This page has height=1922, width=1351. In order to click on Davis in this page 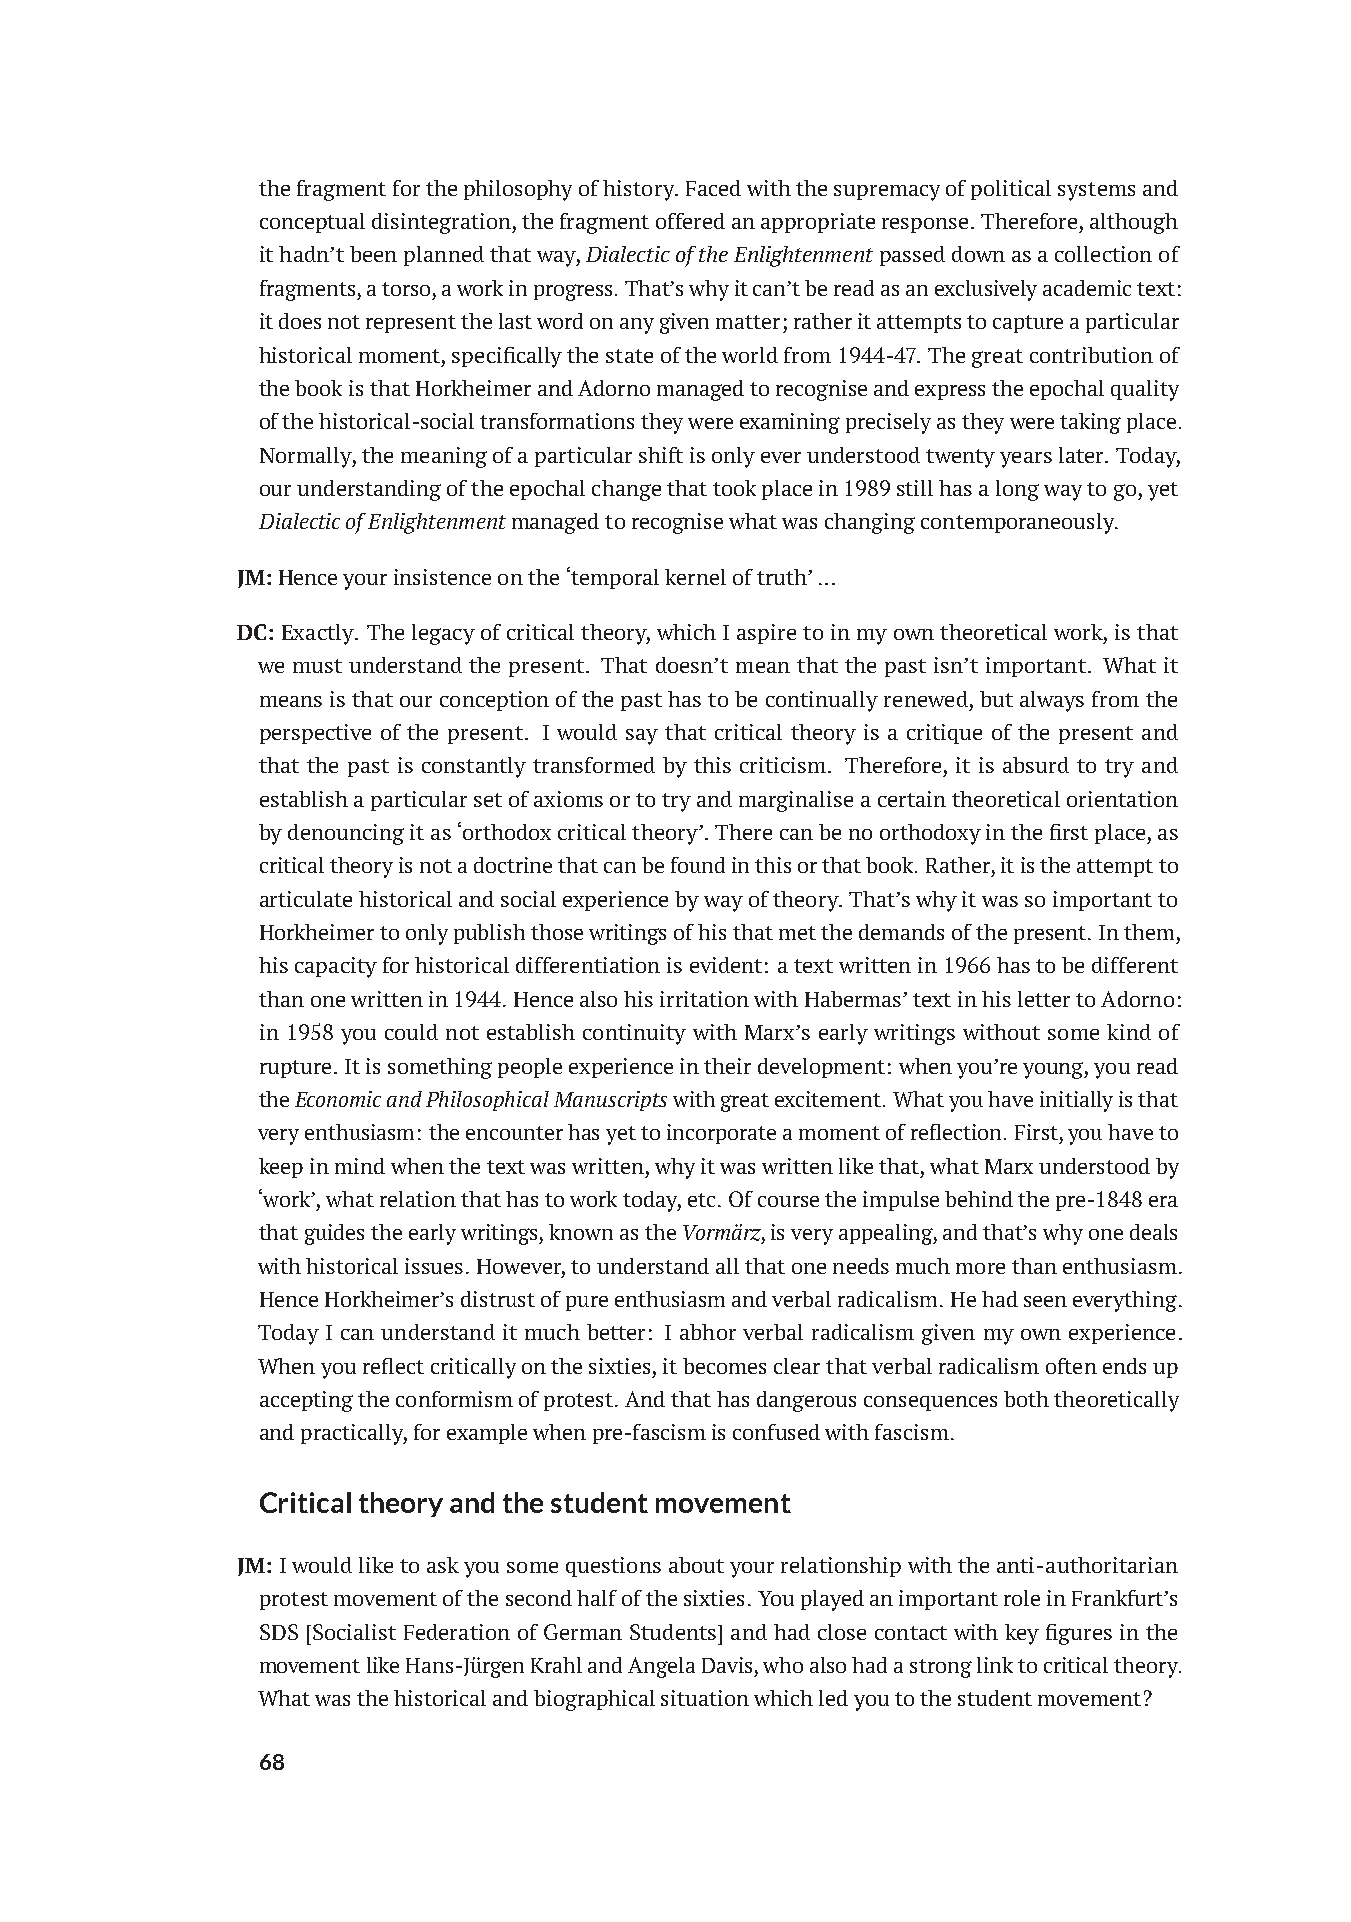, I will do `click(727, 1665)`.
